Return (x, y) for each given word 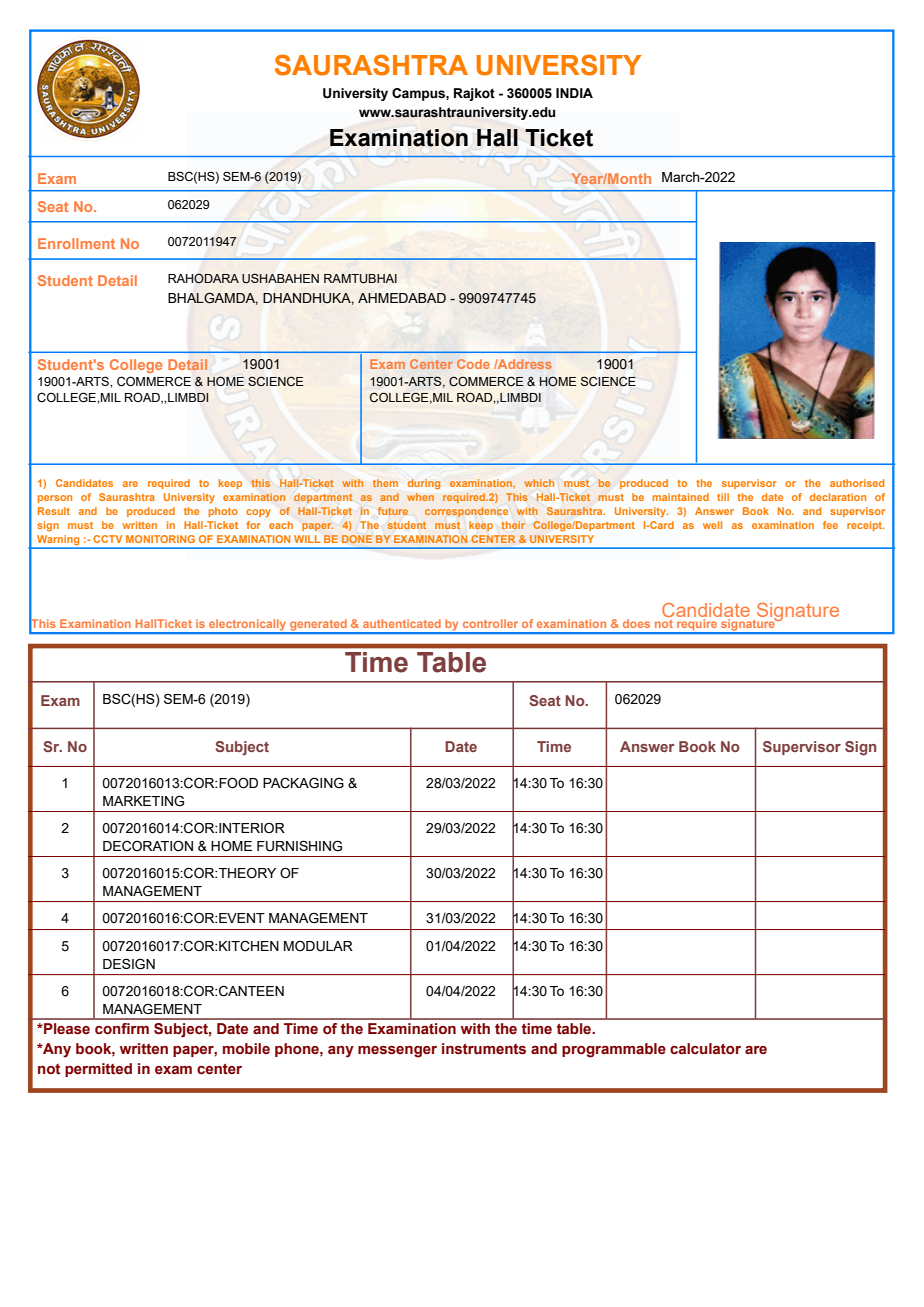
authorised (857, 483)
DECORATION (148, 846)
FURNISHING (299, 846)
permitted (98, 1070)
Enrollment (76, 243)
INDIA (574, 93)
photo (223, 512)
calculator (705, 1049)
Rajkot (474, 94)
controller (490, 623)
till (723, 497)
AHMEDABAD (402, 298)
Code (473, 364)
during (424, 484)
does (636, 623)
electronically (248, 626)
